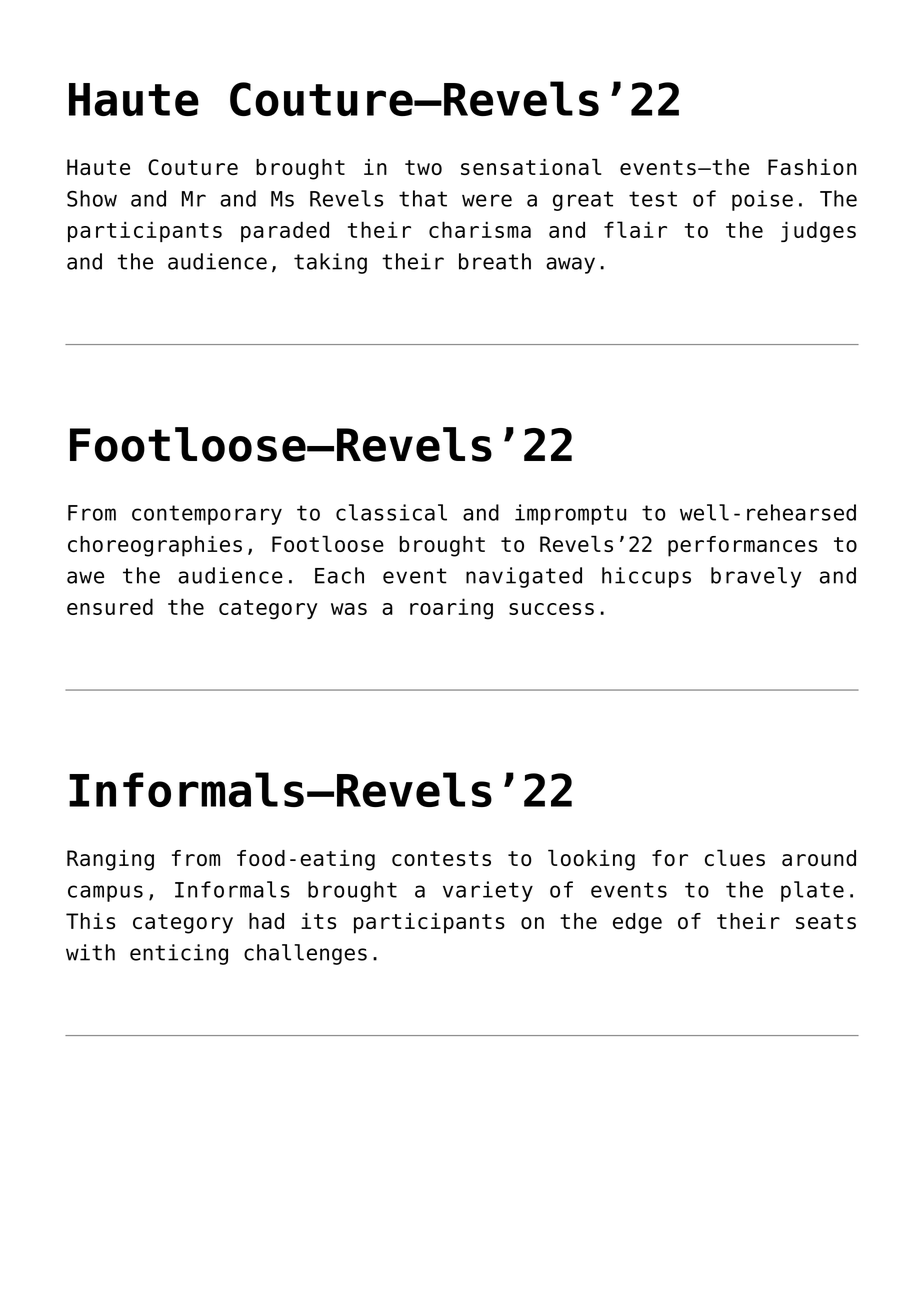  Describe the element at coordinates (591, 860) in the screenshot. I see `looking` at that location.
